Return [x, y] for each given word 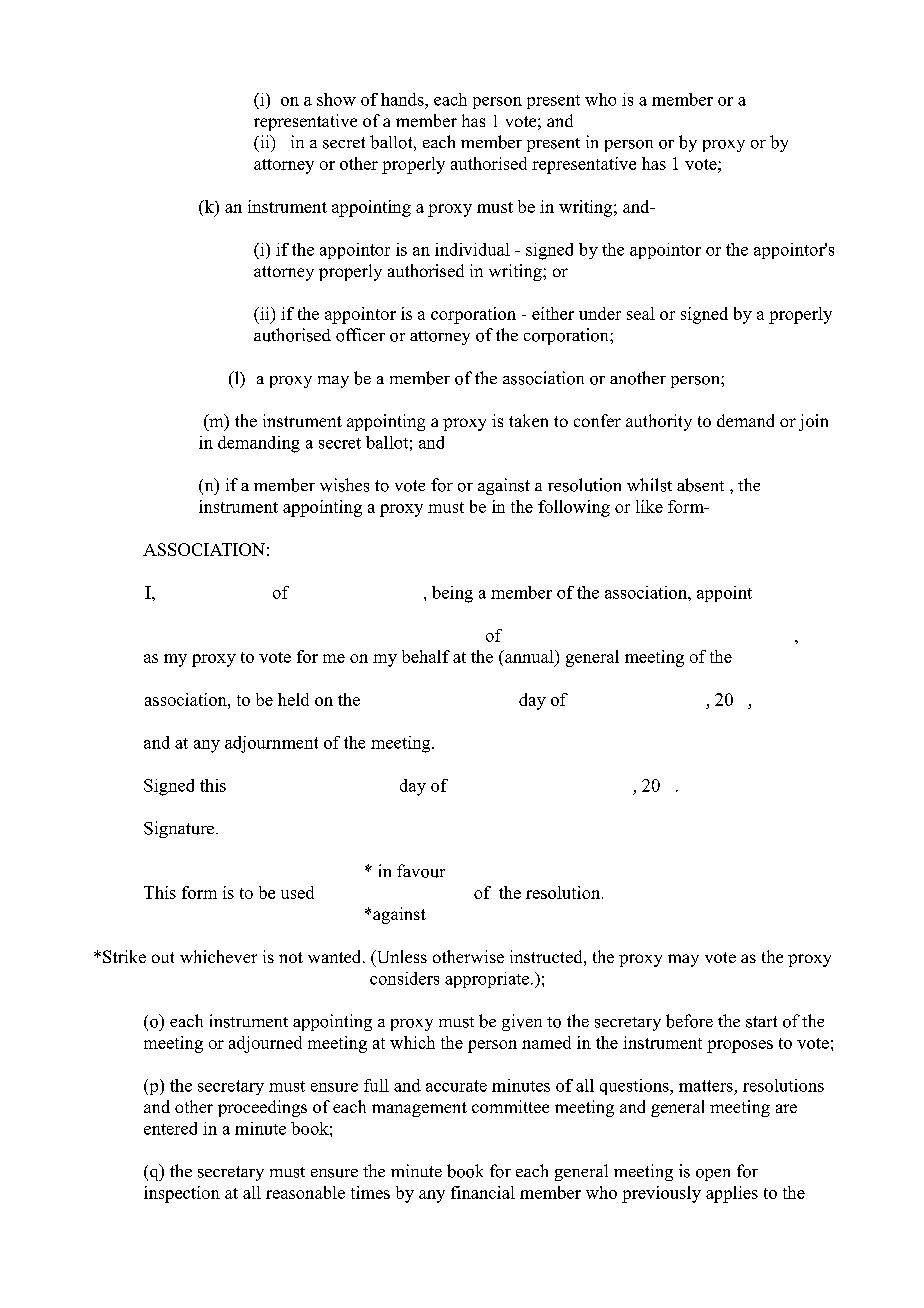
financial [483, 1192]
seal [641, 313]
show [336, 99]
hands [403, 99]
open [713, 1175]
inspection [182, 1194]
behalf [426, 656]
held [293, 699]
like [649, 506]
